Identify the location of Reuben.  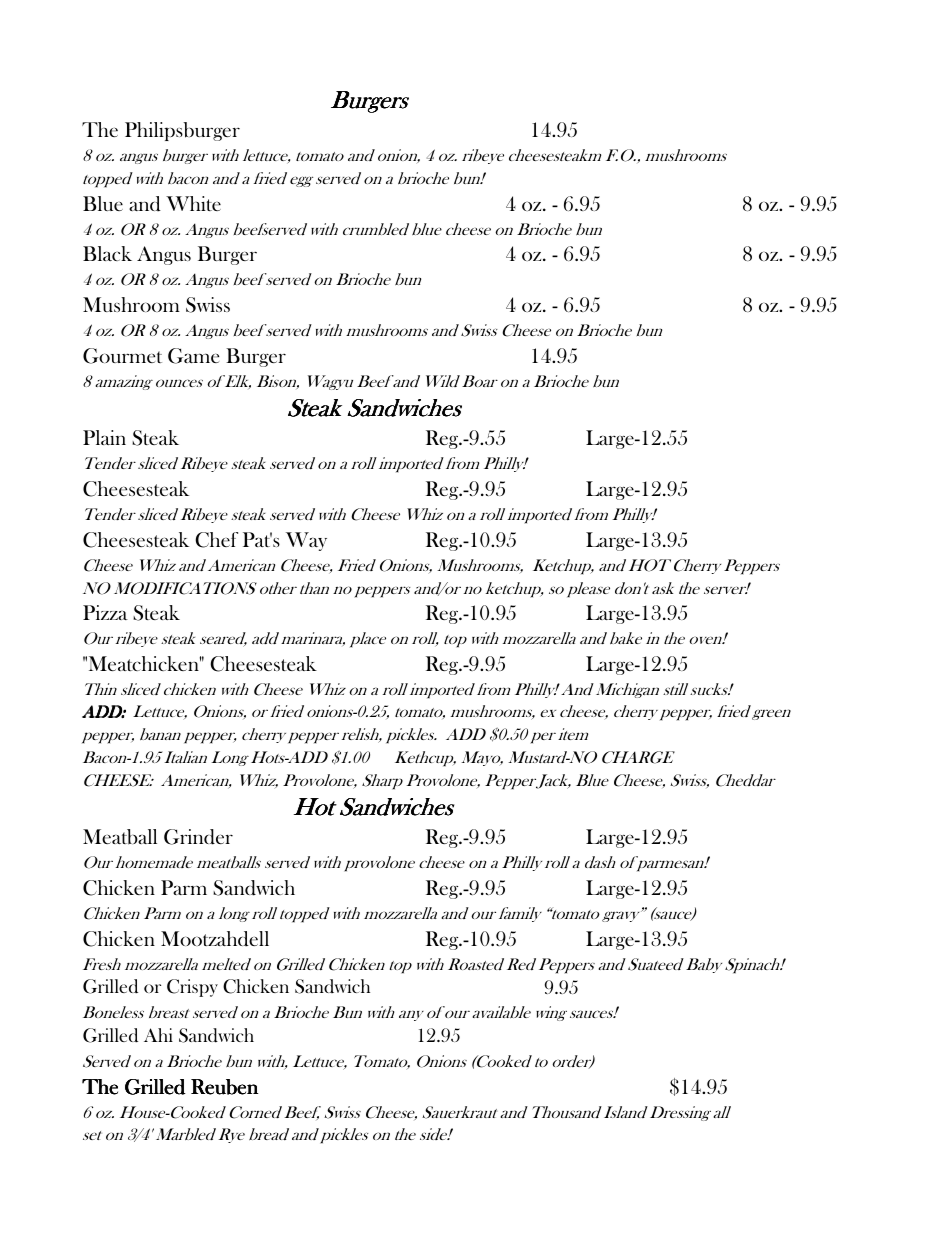
(224, 1087).
